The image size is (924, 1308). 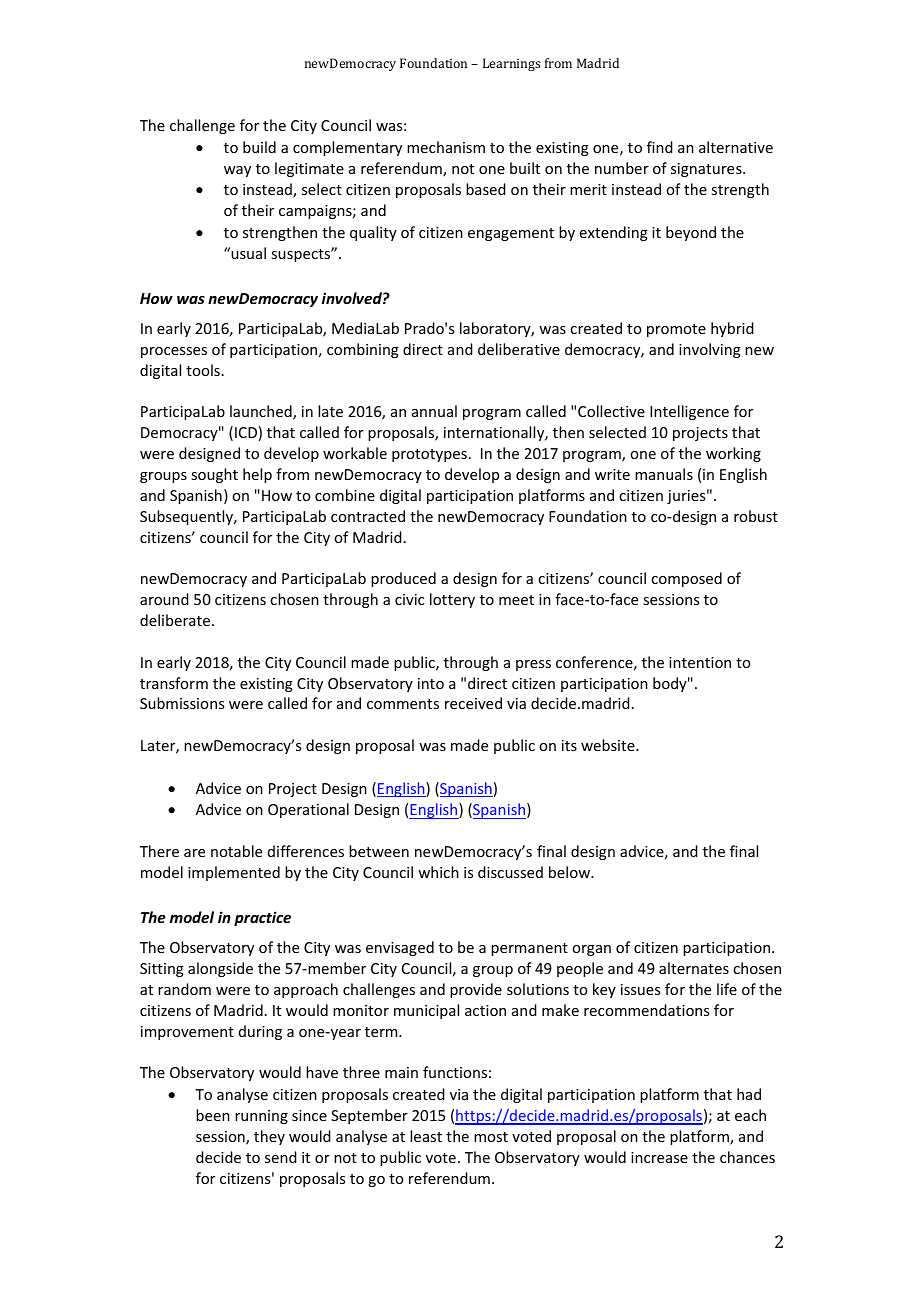 What do you see at coordinates (438, 872) in the screenshot?
I see `which` at bounding box center [438, 872].
